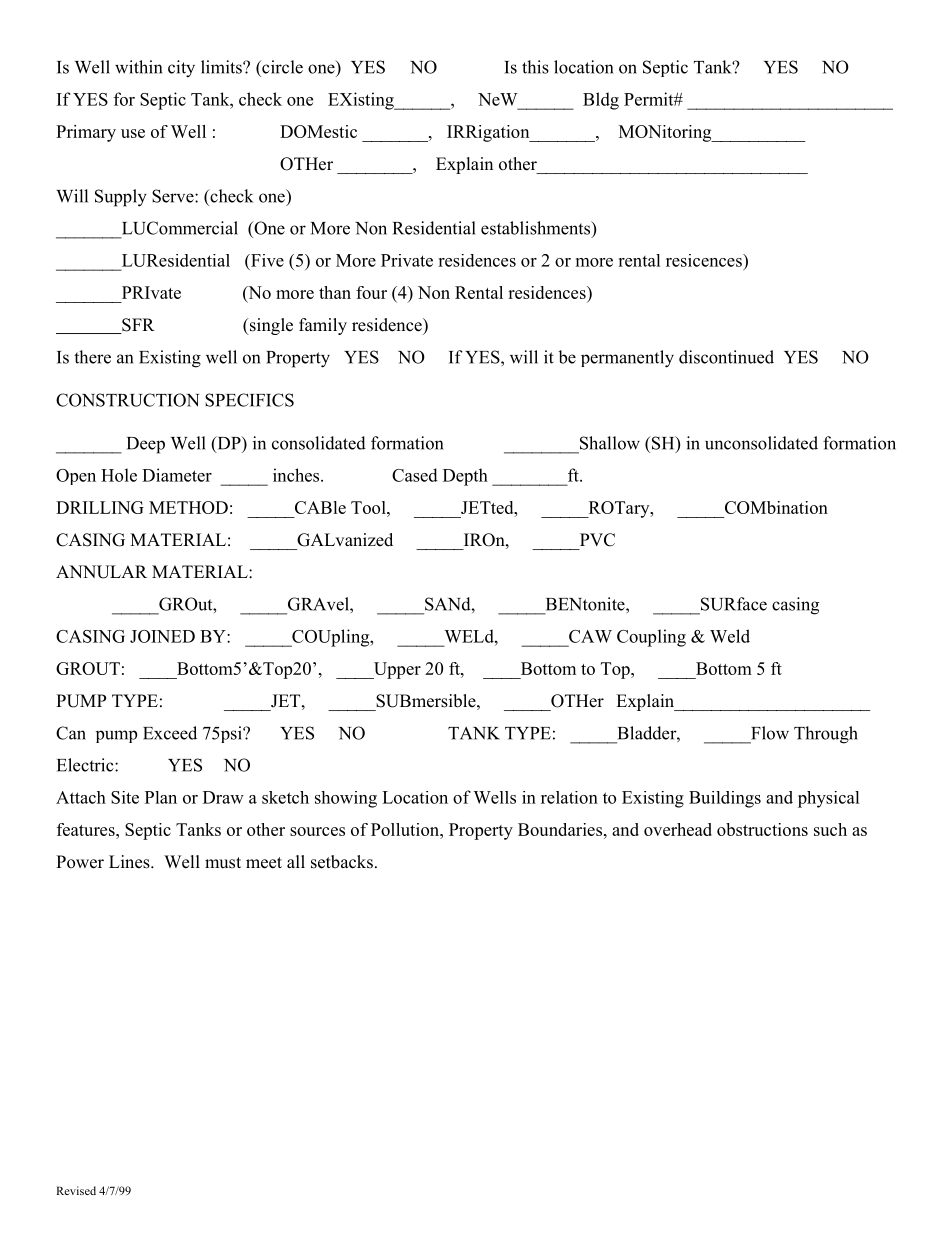 The image size is (952, 1233). Describe the element at coordinates (826, 735) in the screenshot. I see `Through` at that location.
